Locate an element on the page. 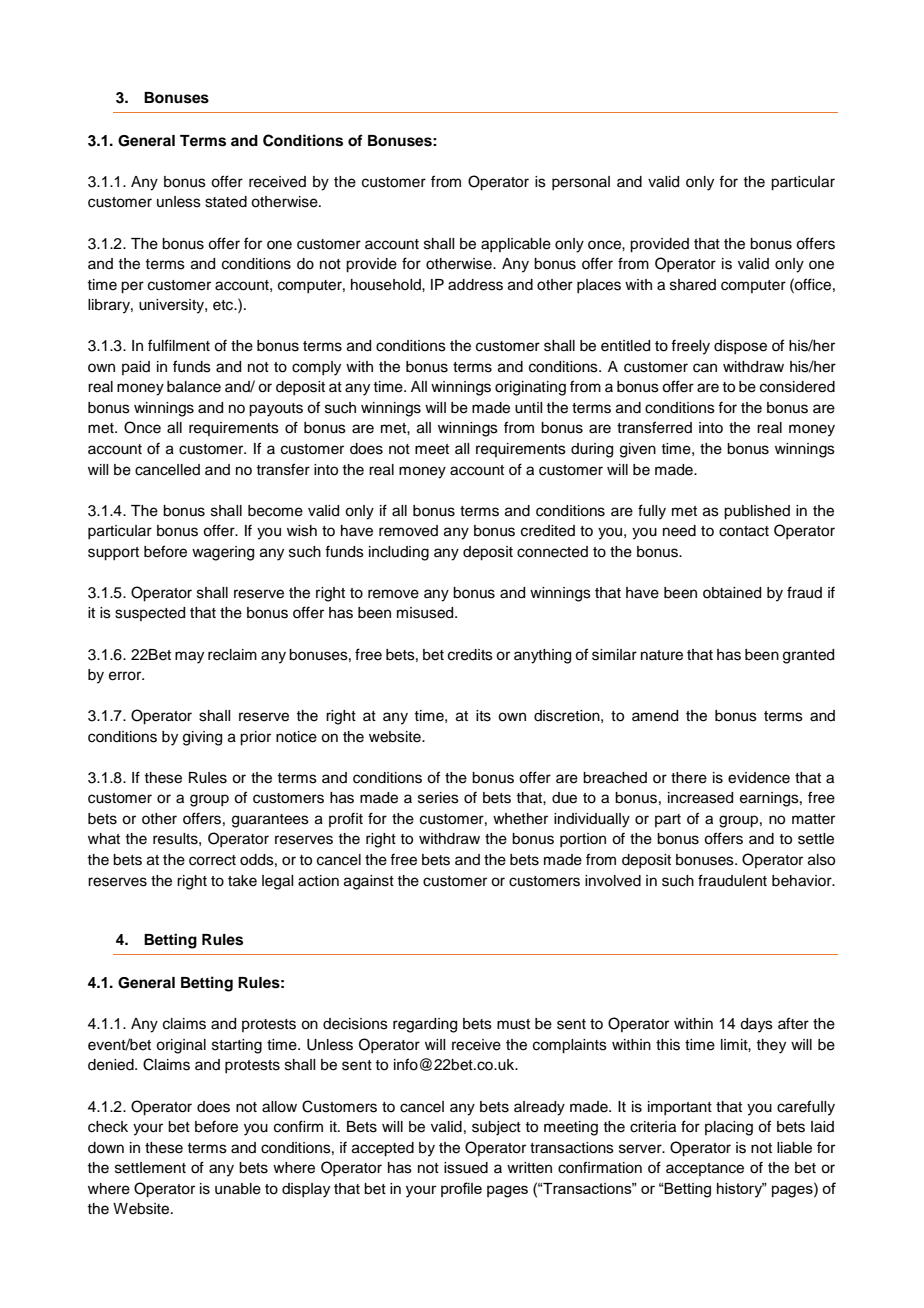  correct is located at coordinates (212, 860).
